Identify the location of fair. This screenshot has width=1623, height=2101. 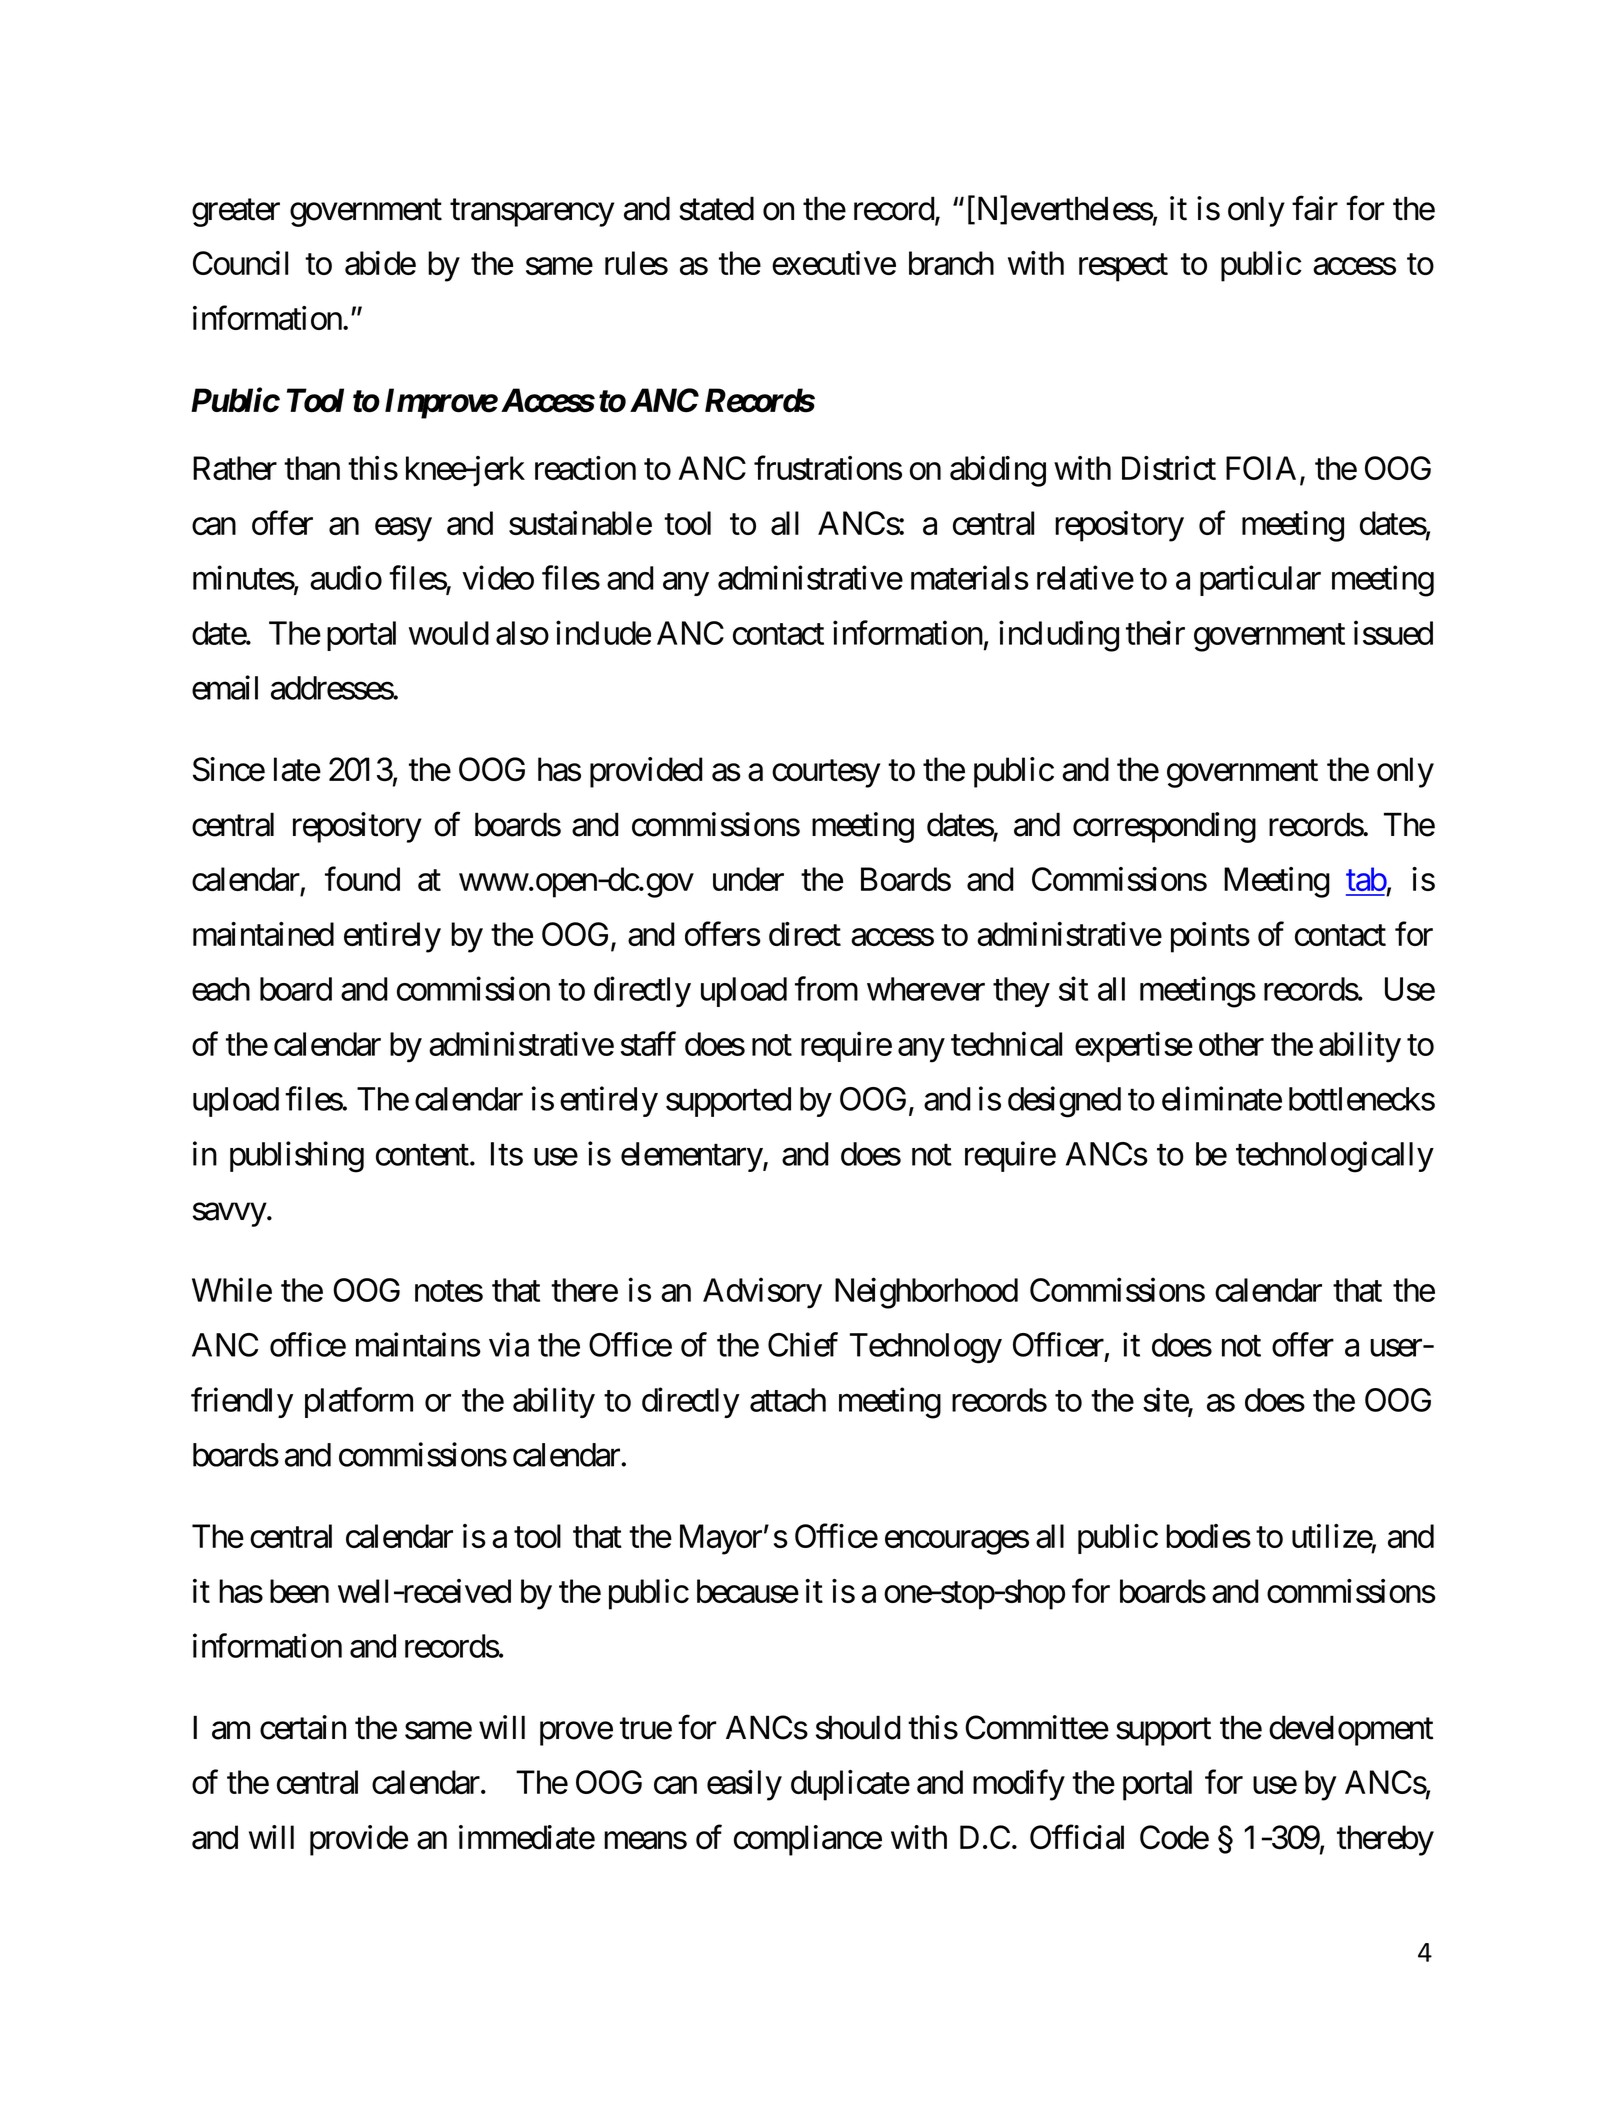
(1315, 208).
